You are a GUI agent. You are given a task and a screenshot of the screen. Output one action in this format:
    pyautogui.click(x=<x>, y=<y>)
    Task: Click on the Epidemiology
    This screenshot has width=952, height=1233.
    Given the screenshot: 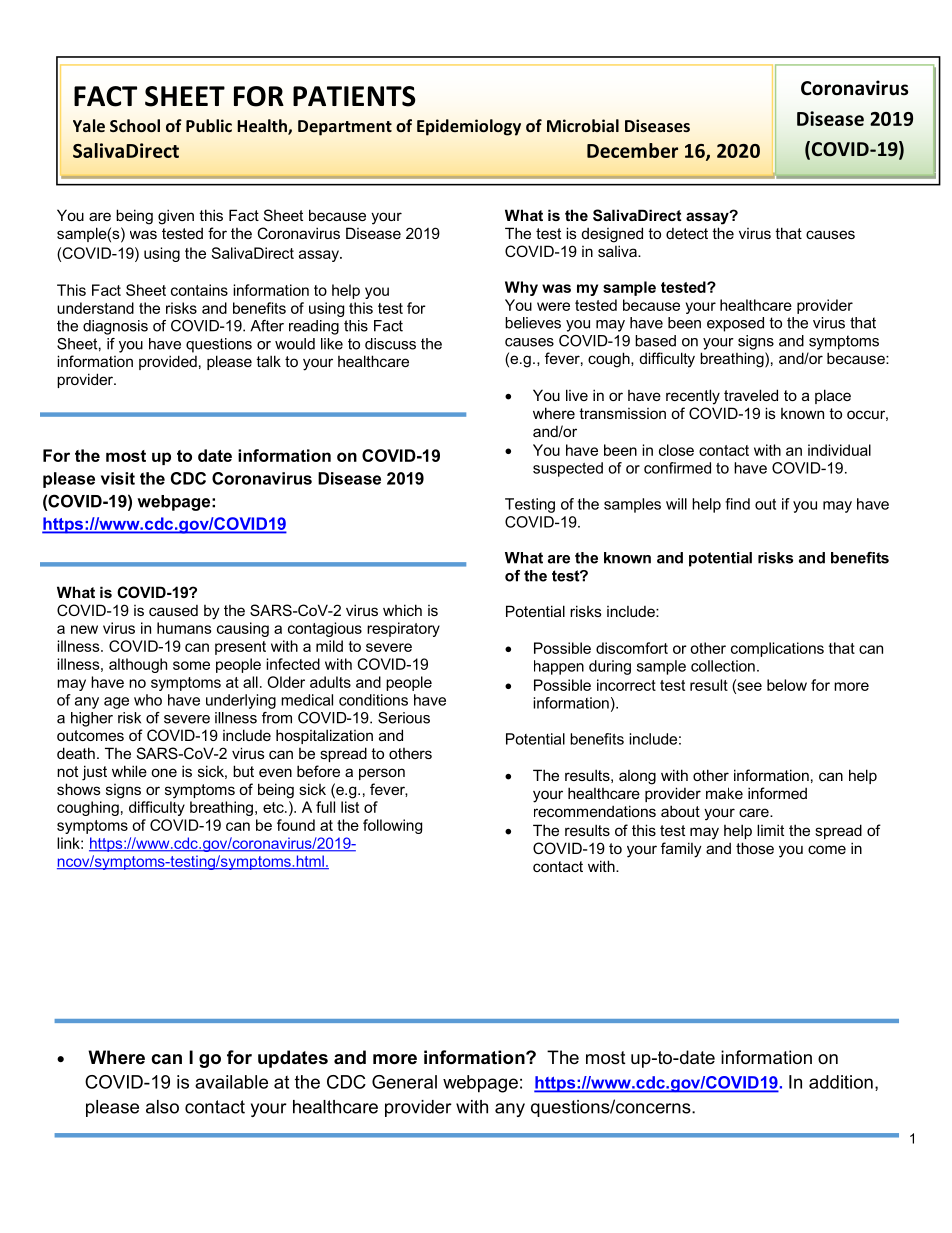 What is the action you would take?
    pyautogui.click(x=469, y=127)
